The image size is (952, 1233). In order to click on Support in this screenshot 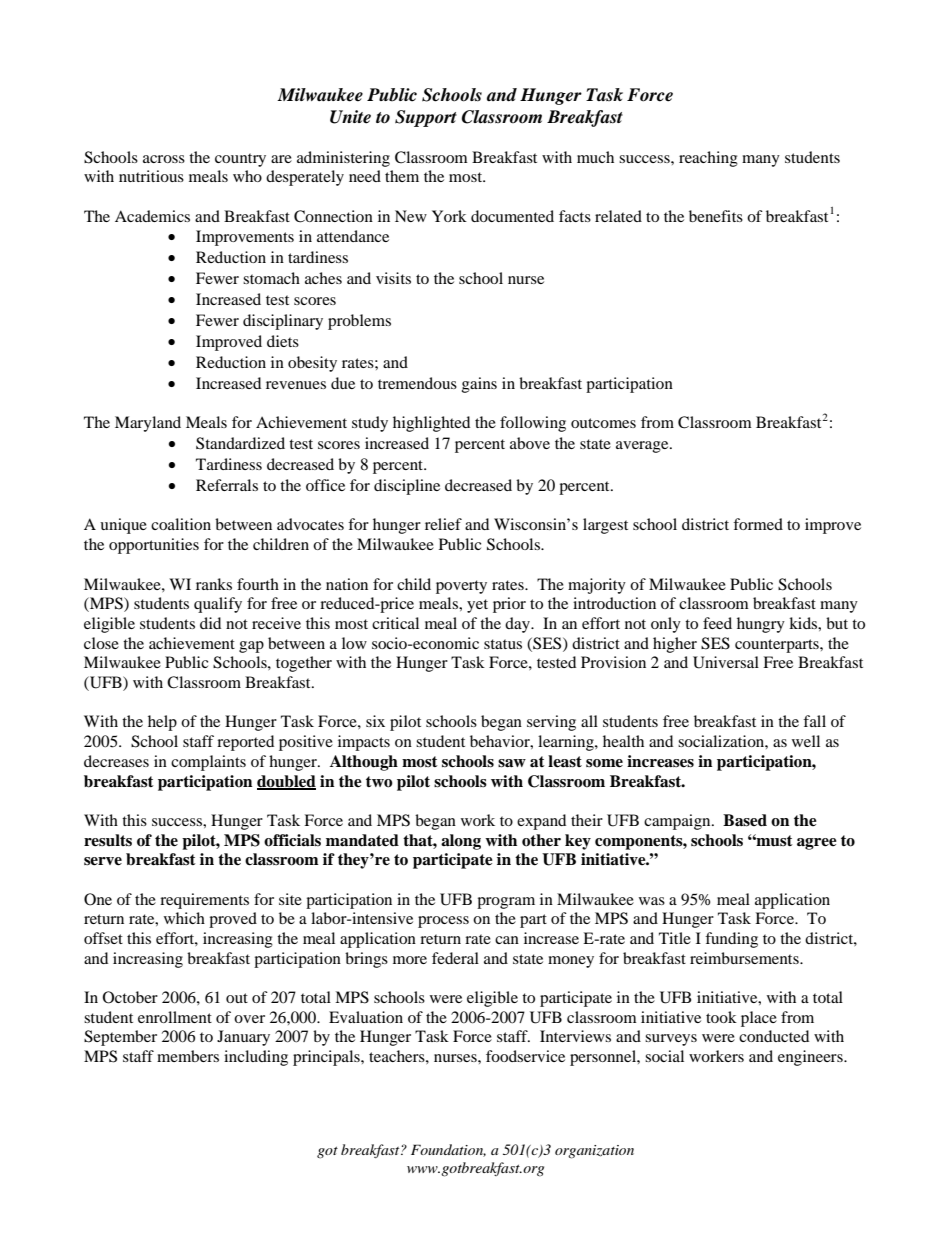, I will do `click(426, 118)`.
